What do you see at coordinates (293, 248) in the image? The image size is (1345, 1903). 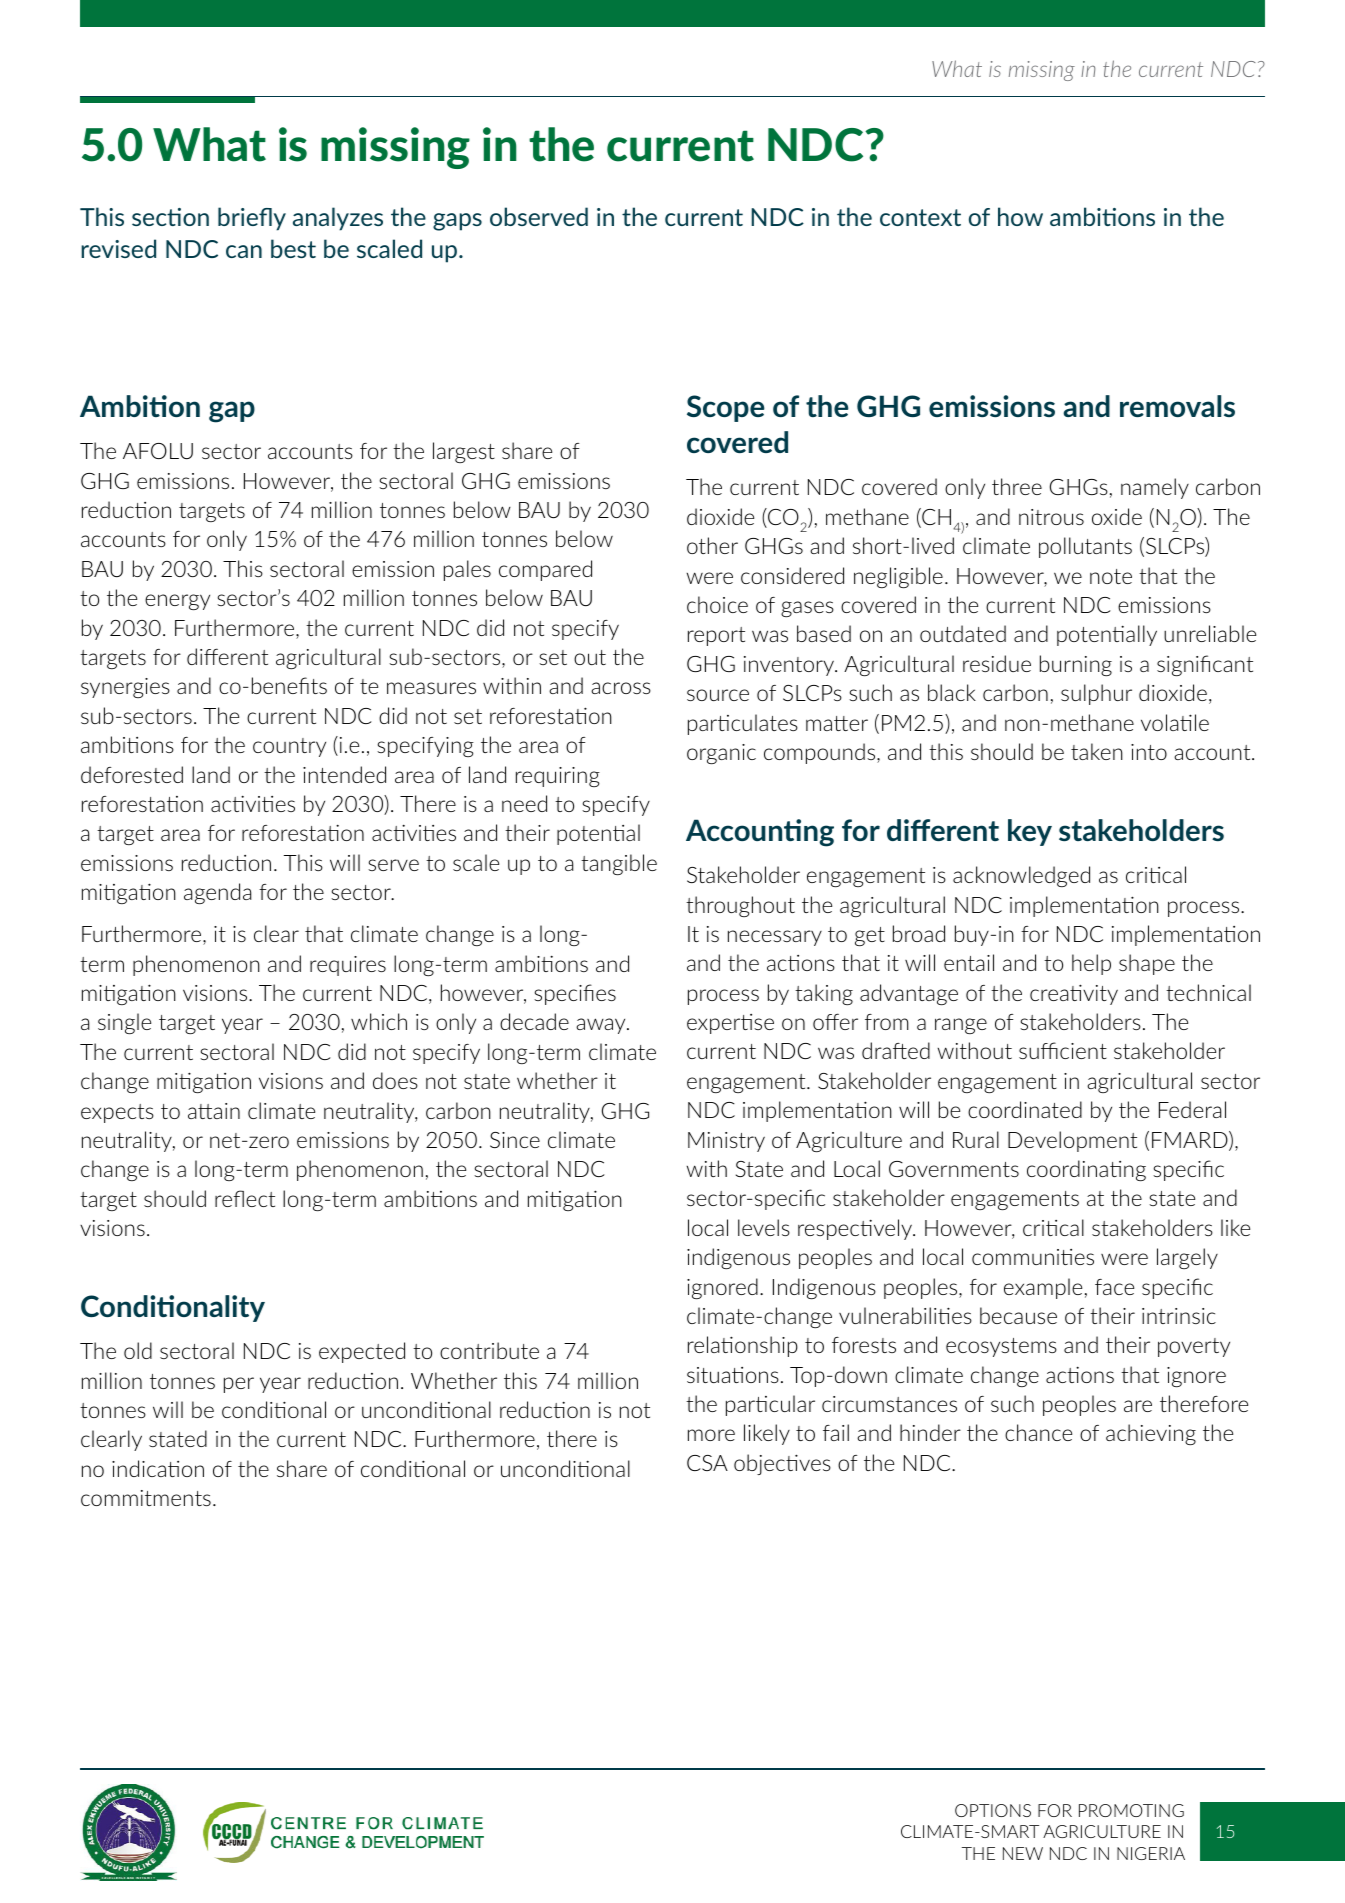 I see `best` at bounding box center [293, 248].
